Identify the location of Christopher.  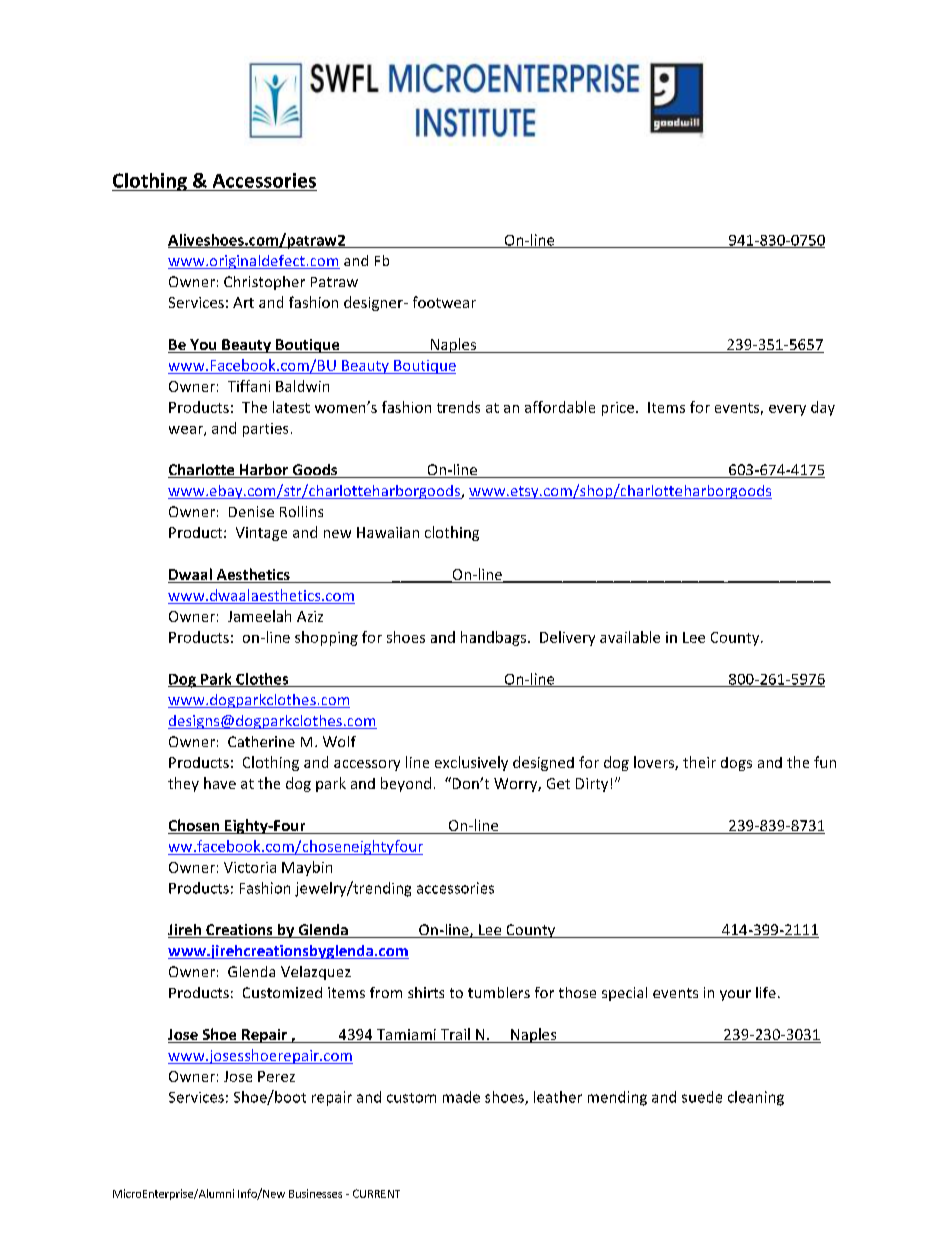
(264, 283).
